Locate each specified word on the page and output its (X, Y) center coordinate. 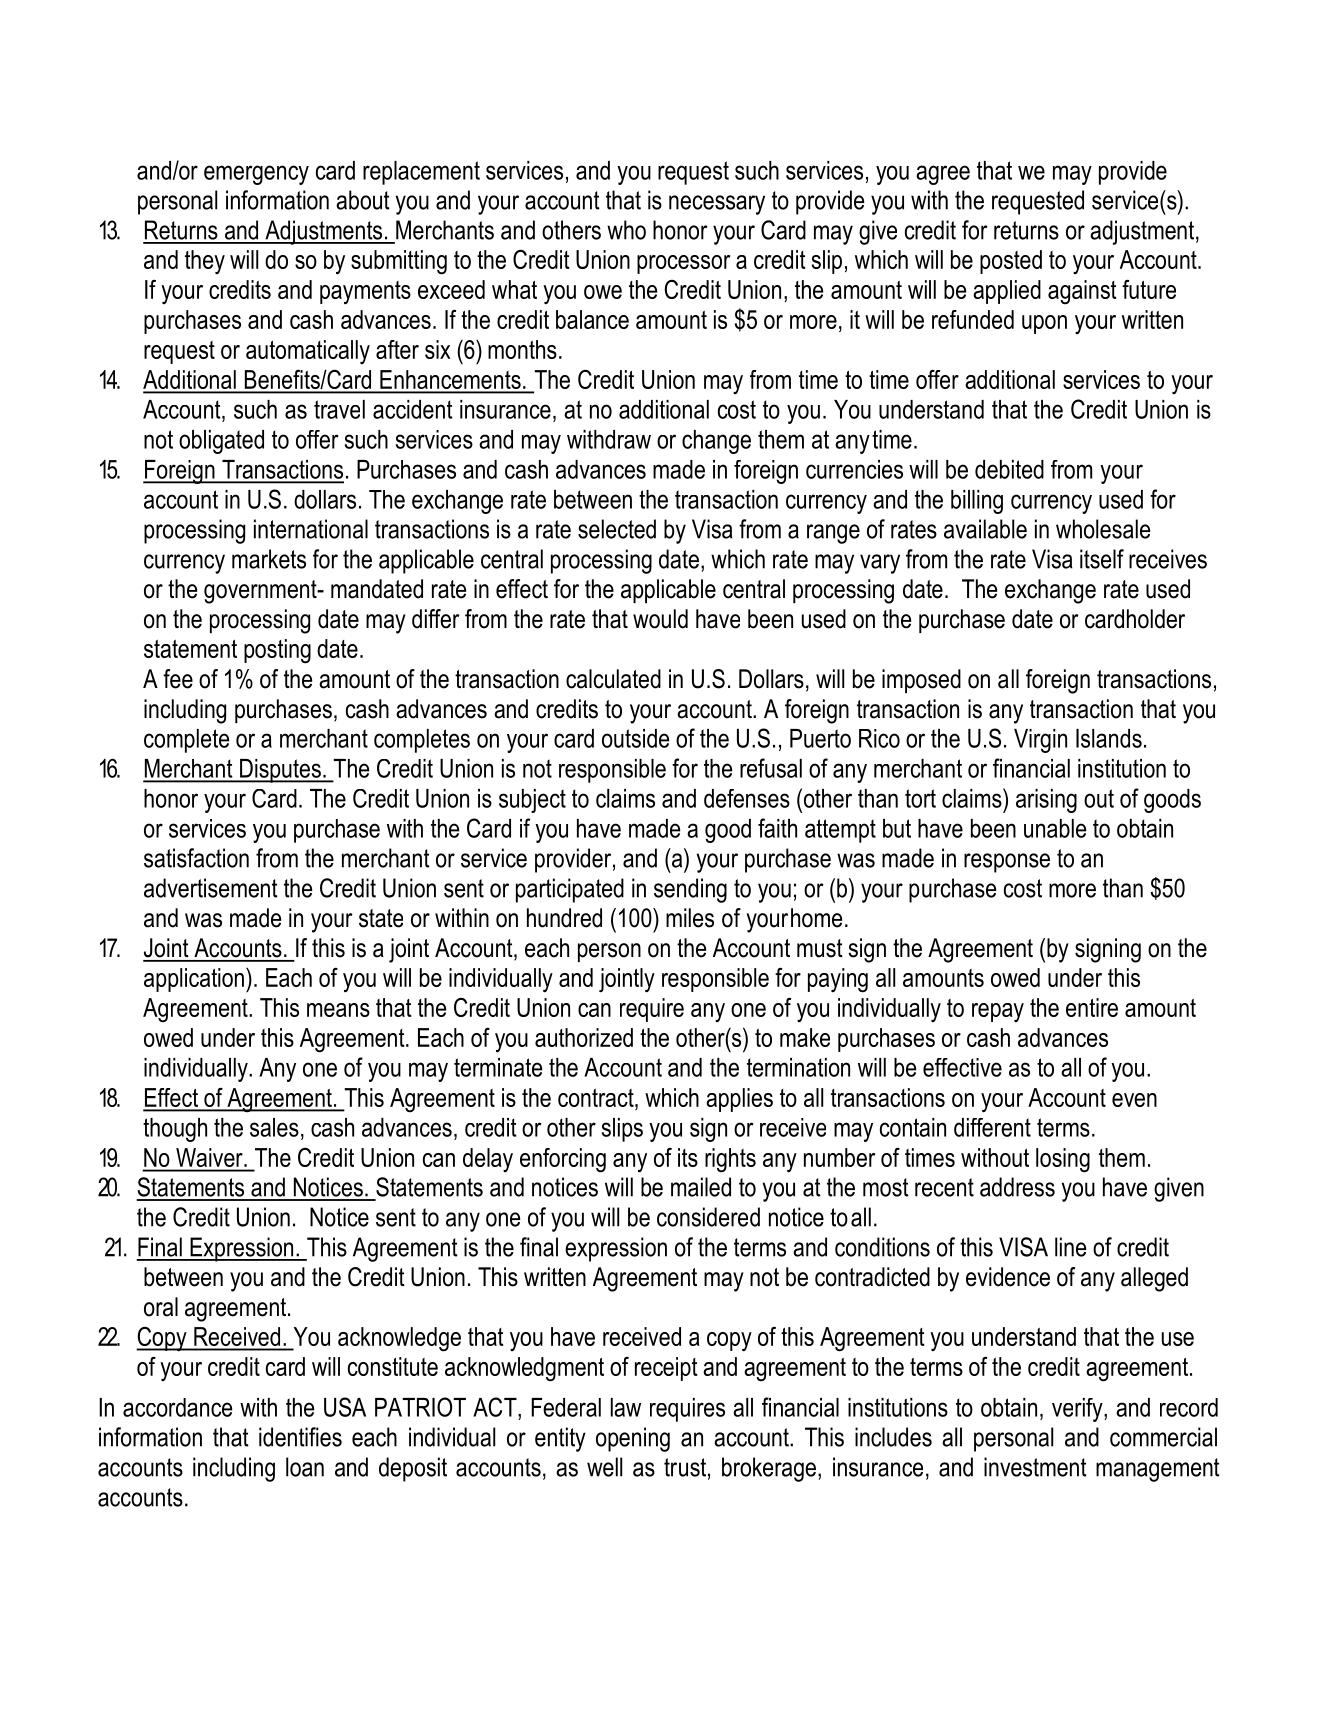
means (338, 1010)
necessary (717, 205)
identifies (300, 1437)
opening (633, 1439)
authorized (584, 1037)
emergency (256, 175)
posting (277, 651)
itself (1102, 559)
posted (1011, 262)
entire (1092, 1007)
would (660, 619)
